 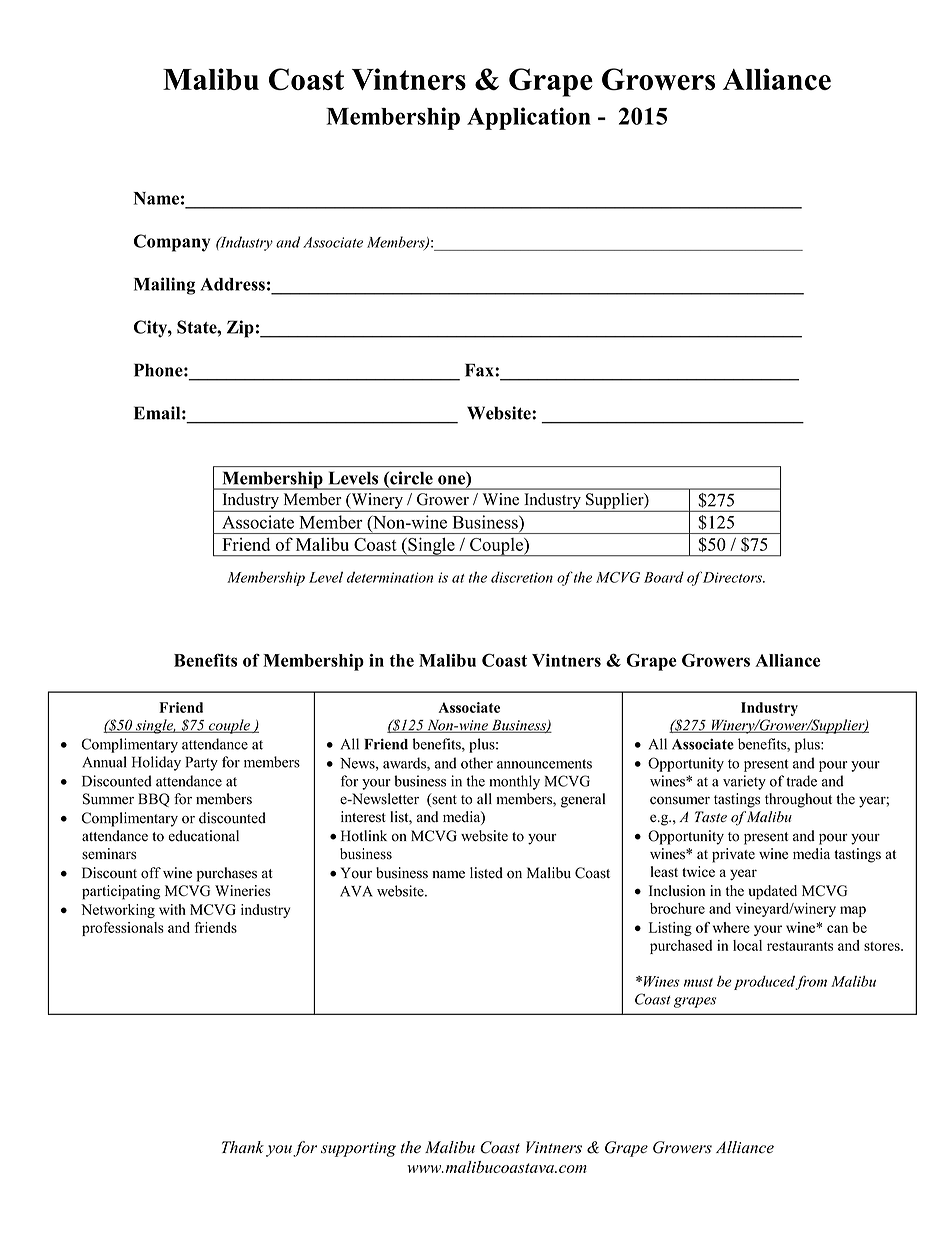 What do you see at coordinates (202, 764) in the screenshot?
I see `Party` at bounding box center [202, 764].
